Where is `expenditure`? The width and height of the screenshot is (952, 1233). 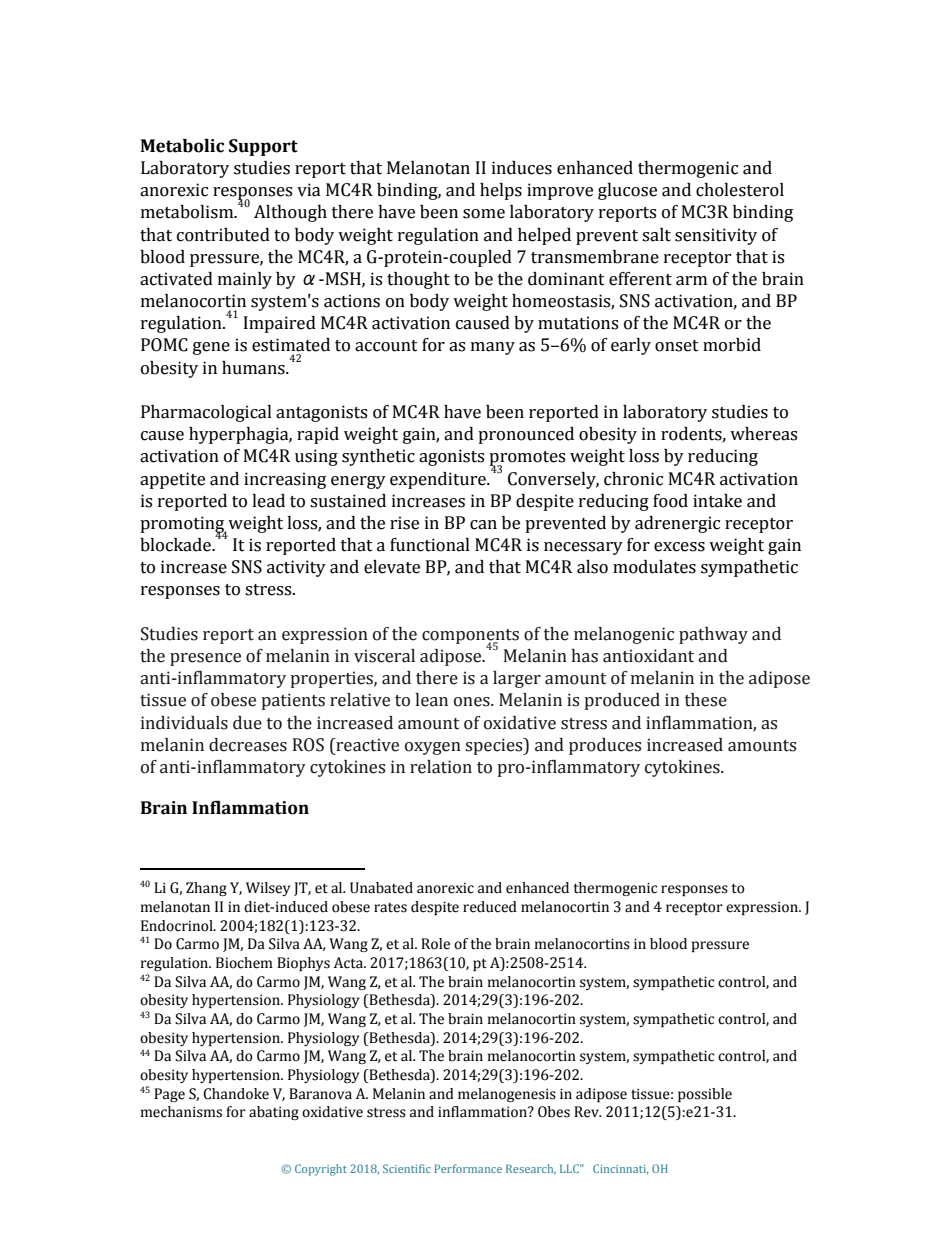 expenditure is located at coordinates (439, 480).
